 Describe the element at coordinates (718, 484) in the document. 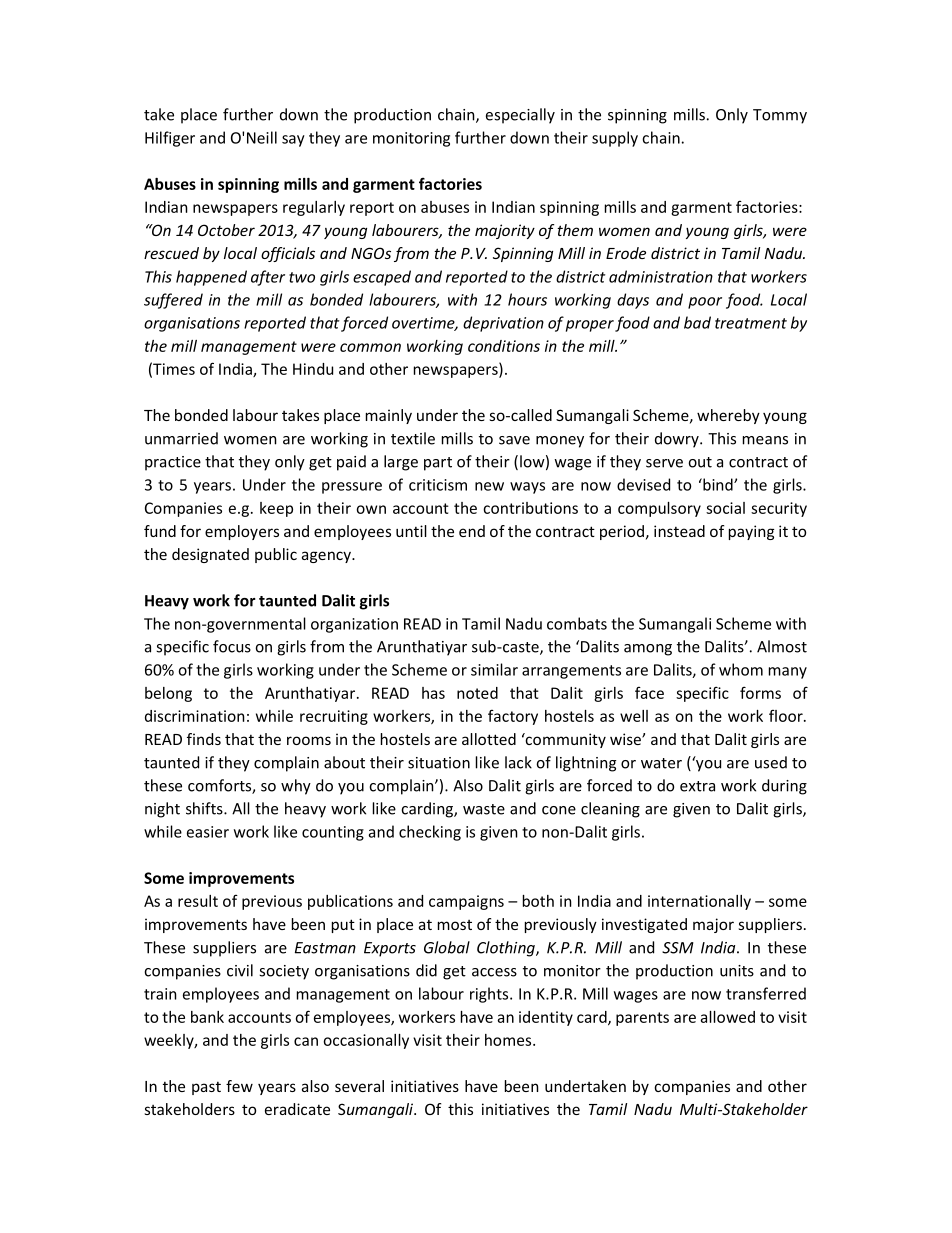

I see `bind` at that location.
